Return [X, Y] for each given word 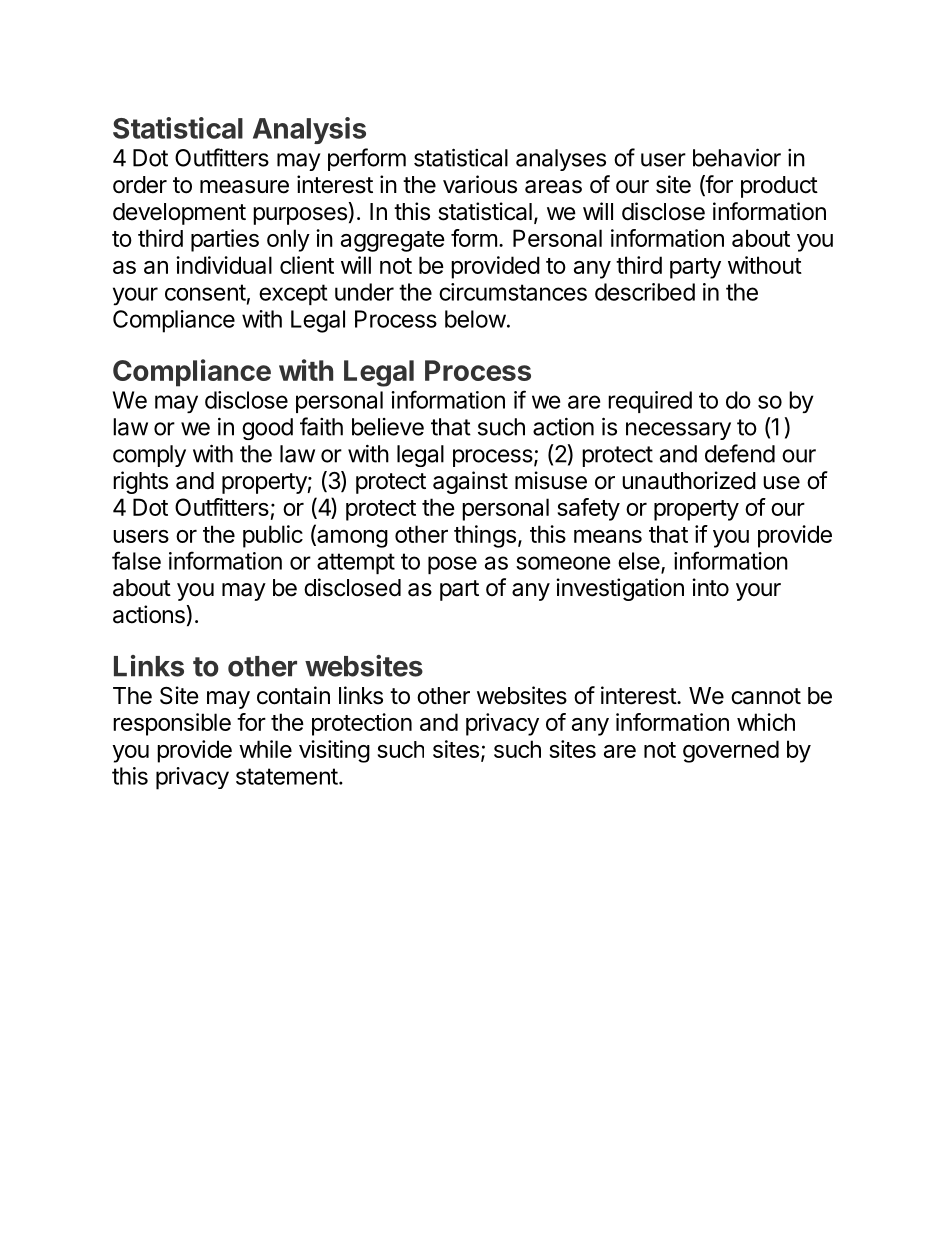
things [485, 536]
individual [224, 265]
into [710, 587]
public [273, 536]
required [650, 402]
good [267, 429]
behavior [737, 157]
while [265, 749]
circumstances [513, 292]
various [480, 184]
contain [293, 695]
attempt [356, 563]
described [645, 292]
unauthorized [689, 480]
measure [244, 187]
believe [388, 427]
